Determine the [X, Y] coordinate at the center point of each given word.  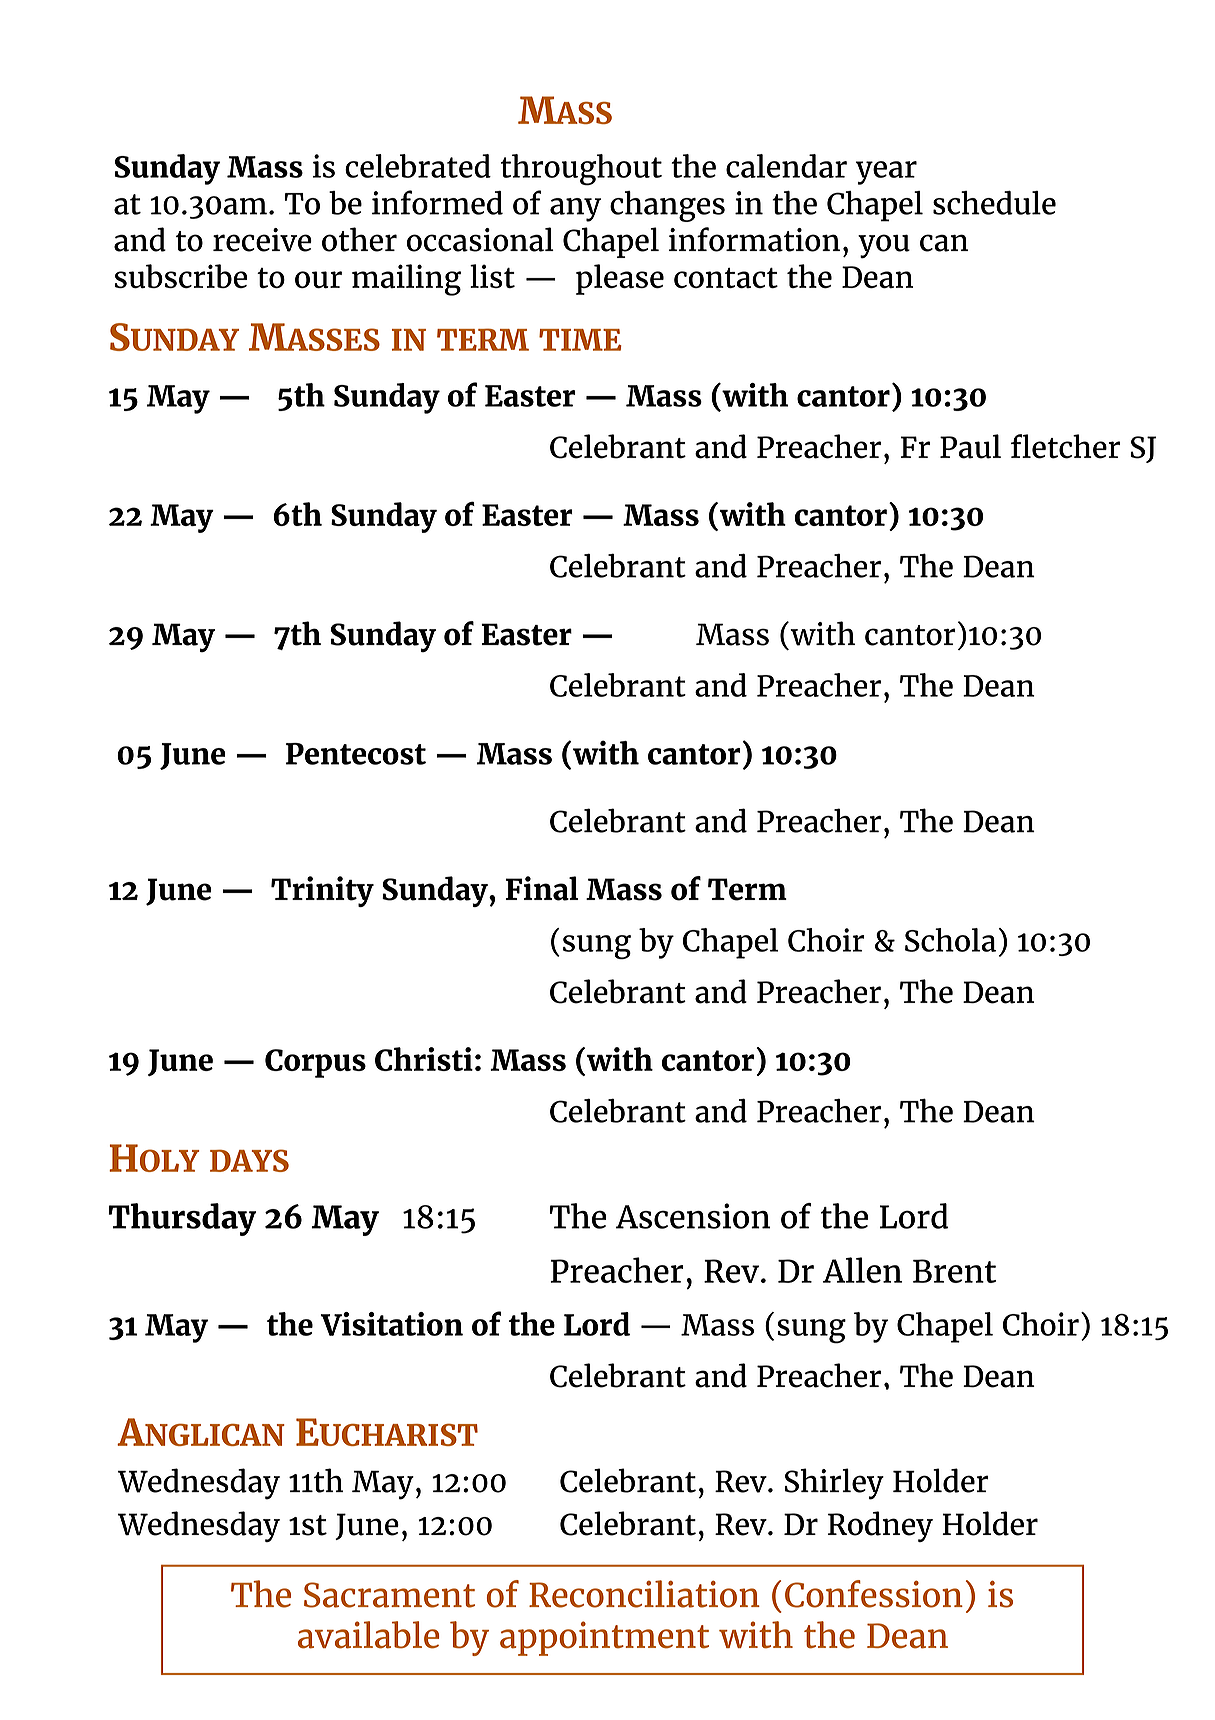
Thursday [182, 1219]
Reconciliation [644, 1594]
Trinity [322, 891]
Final [542, 888]
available [368, 1635]
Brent [954, 1271]
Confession [874, 1594]
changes [667, 206]
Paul [970, 446]
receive [262, 240]
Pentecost [356, 754]
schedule [994, 203]
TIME [580, 340]
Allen [862, 1270]
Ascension [693, 1216]
